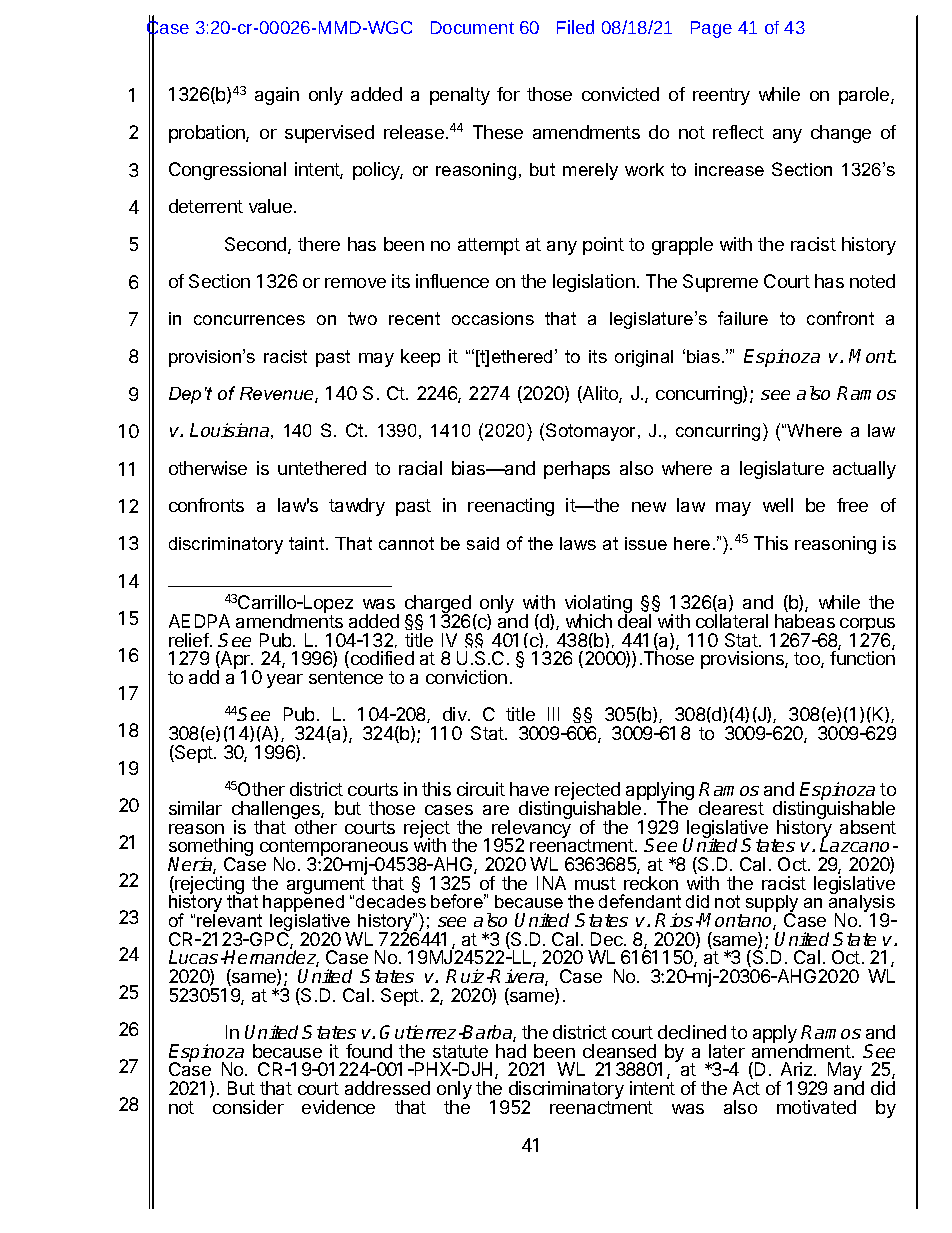 The height and width of the screenshot is (1233, 952). I want to click on consider, so click(248, 1107).
